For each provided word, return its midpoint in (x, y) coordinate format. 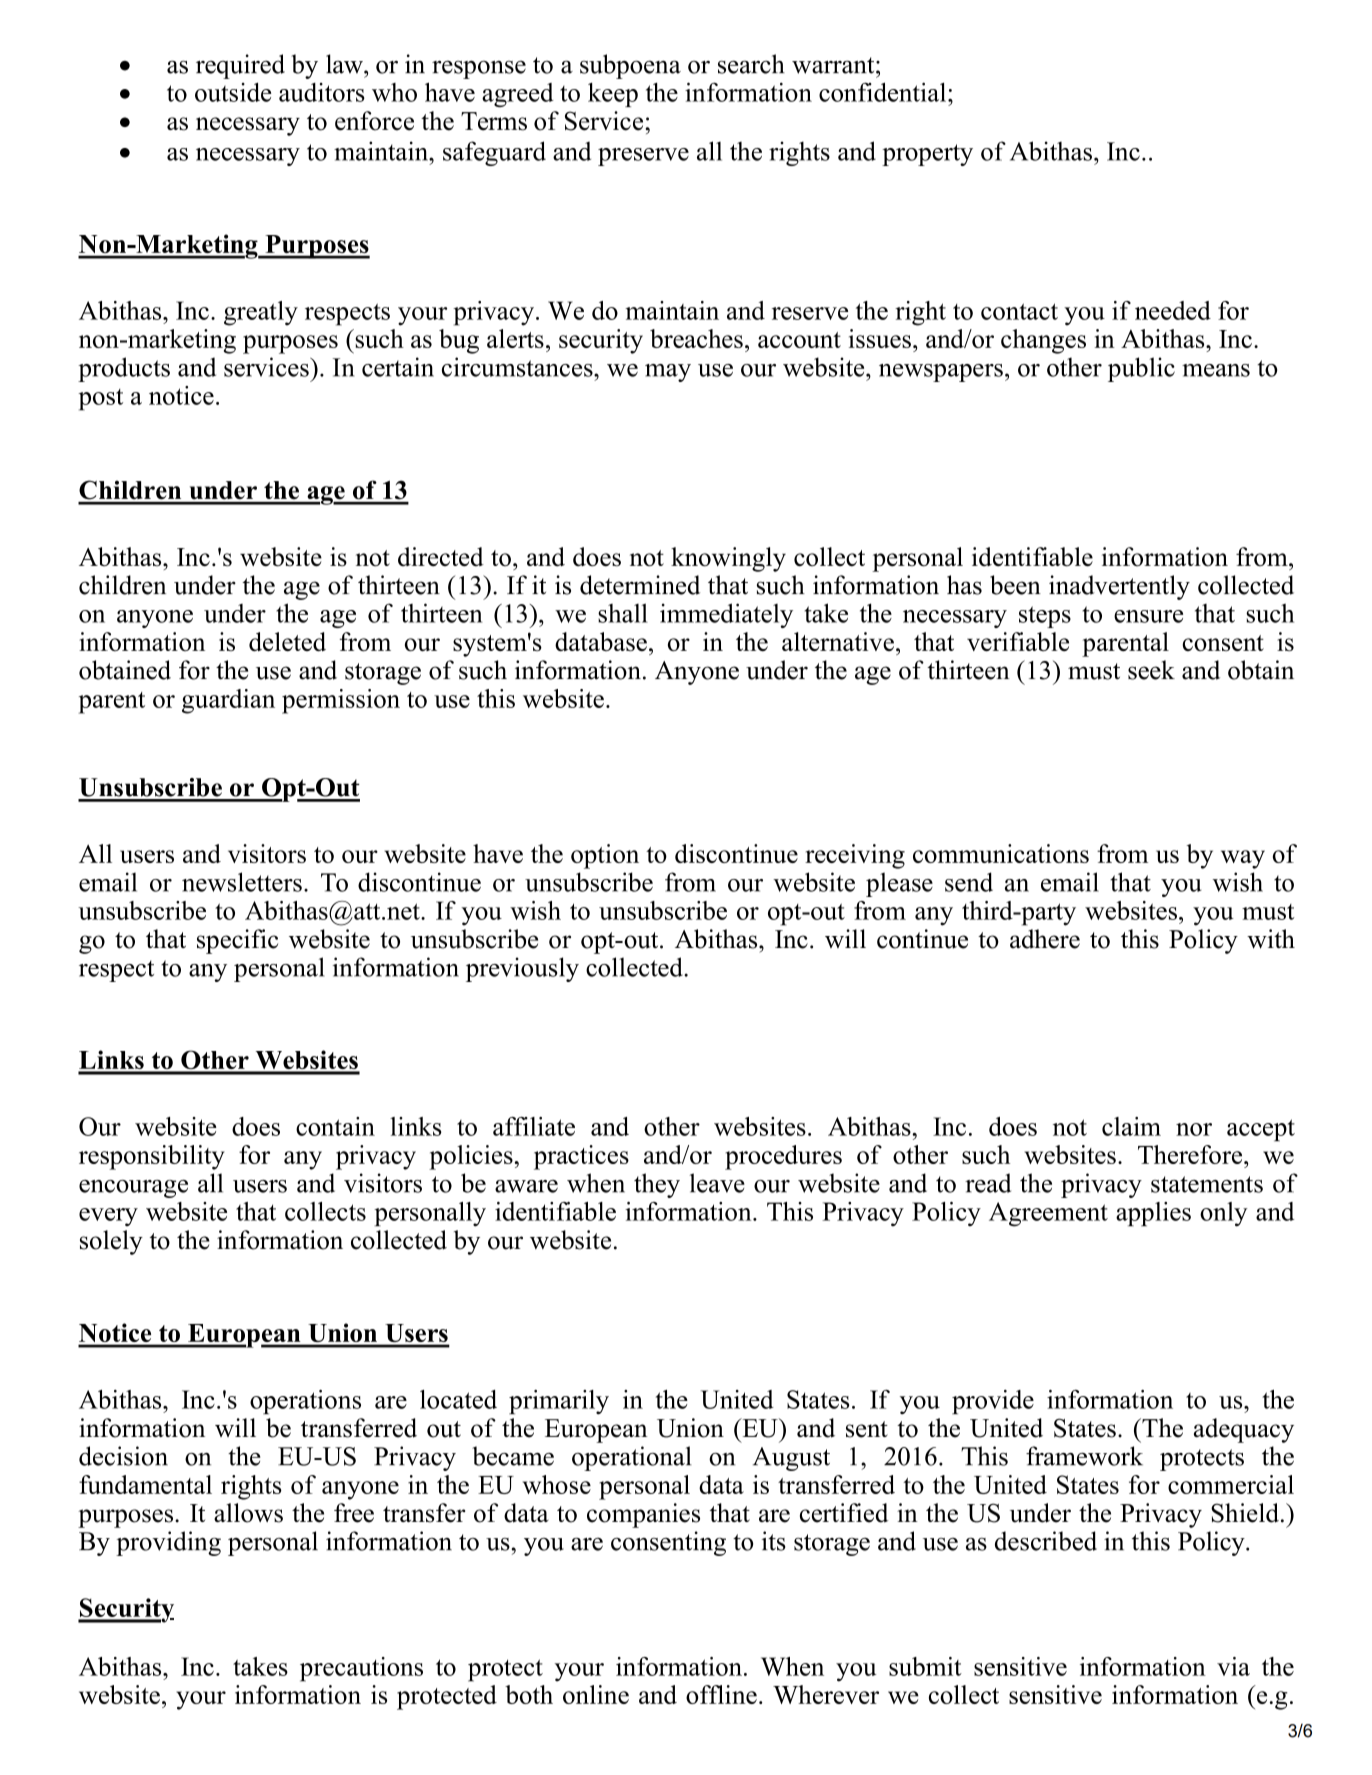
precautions (361, 1669)
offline (721, 1694)
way (1243, 859)
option (605, 856)
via (1233, 1666)
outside (233, 92)
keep (613, 95)
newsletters (242, 882)
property (927, 155)
